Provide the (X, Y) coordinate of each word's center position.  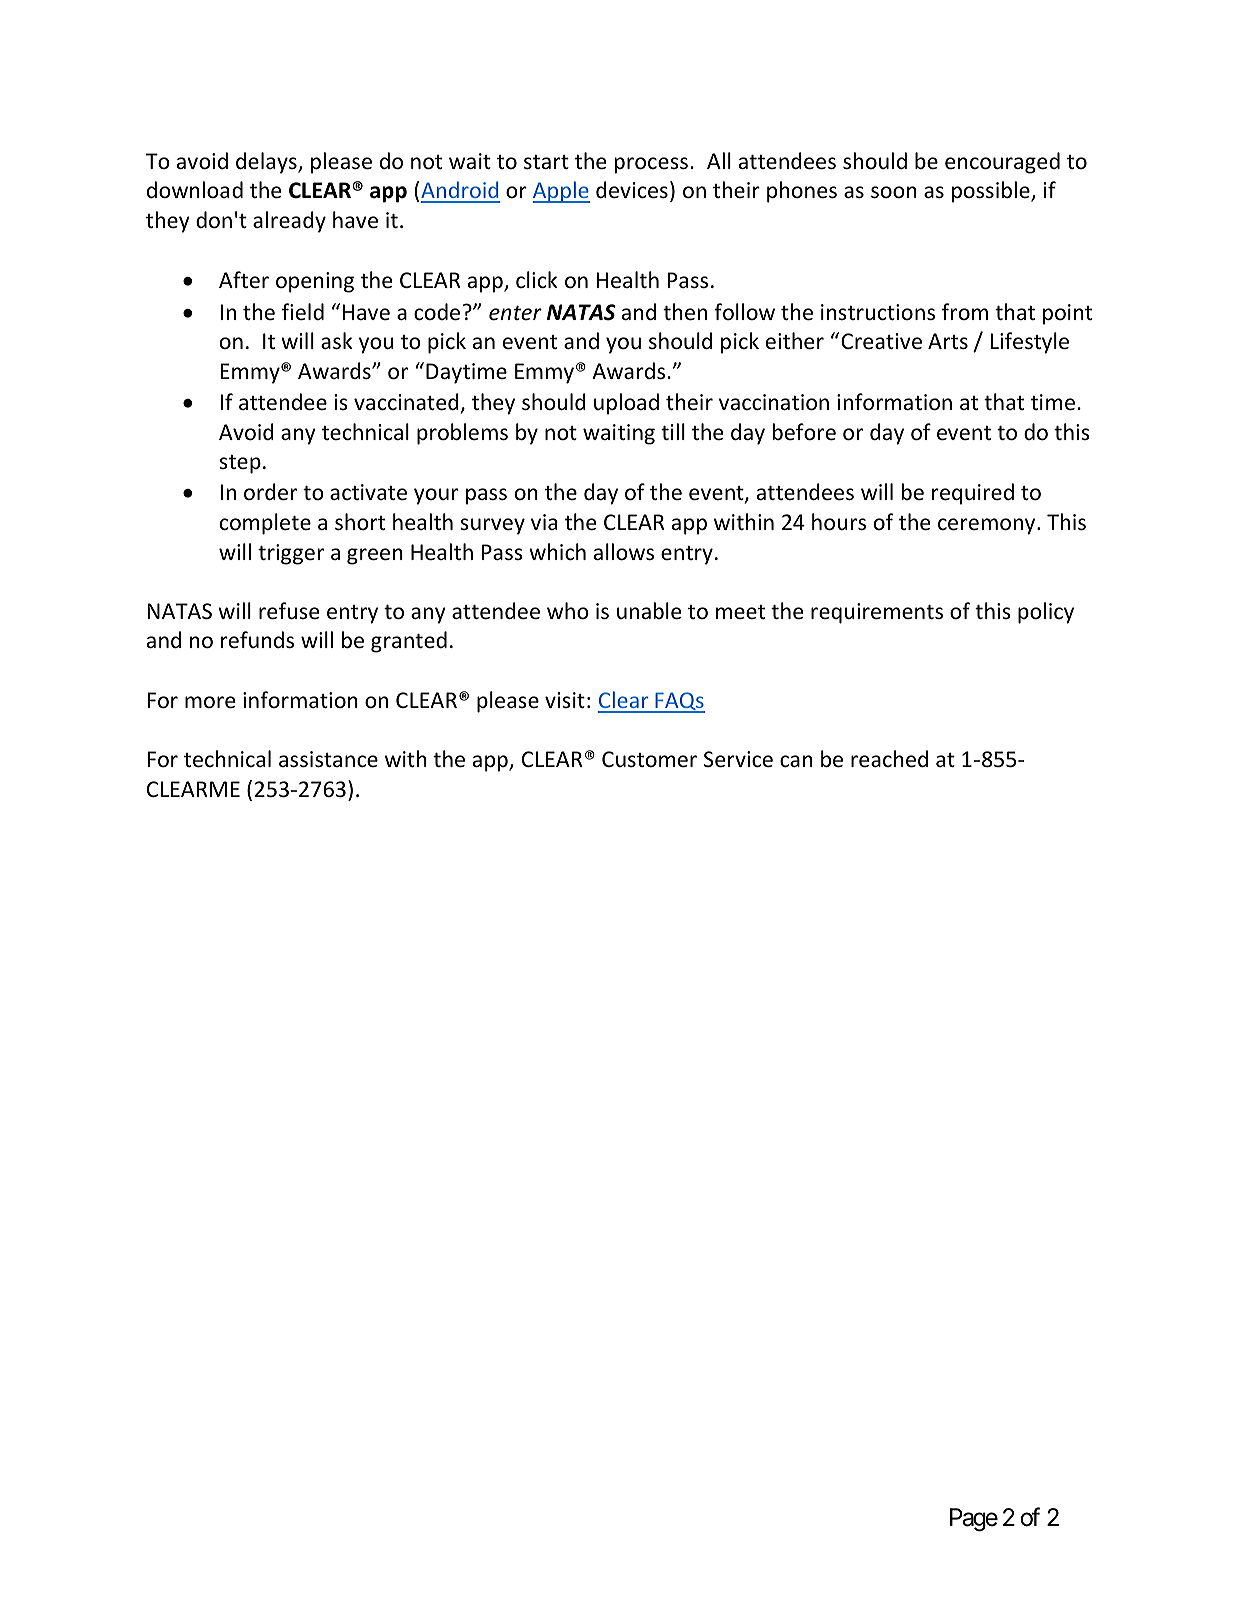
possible (992, 192)
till (673, 431)
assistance (328, 759)
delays (267, 163)
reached (889, 759)
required (973, 494)
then (685, 312)
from (965, 311)
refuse (289, 611)
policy (1046, 613)
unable (649, 611)
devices (632, 190)
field (303, 312)
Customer (649, 759)
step (240, 464)
